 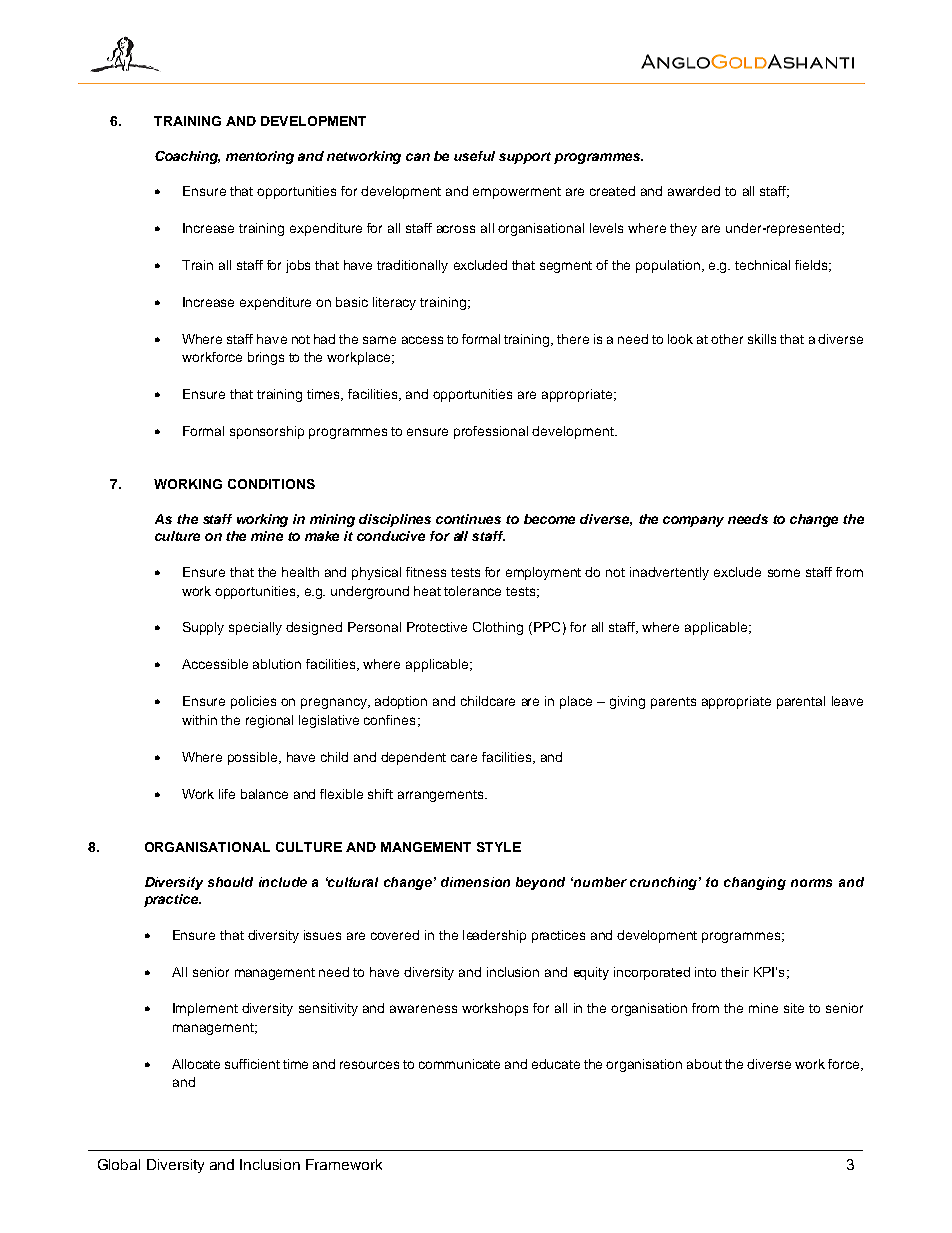 What do you see at coordinates (491, 432) in the screenshot?
I see `professional` at bounding box center [491, 432].
